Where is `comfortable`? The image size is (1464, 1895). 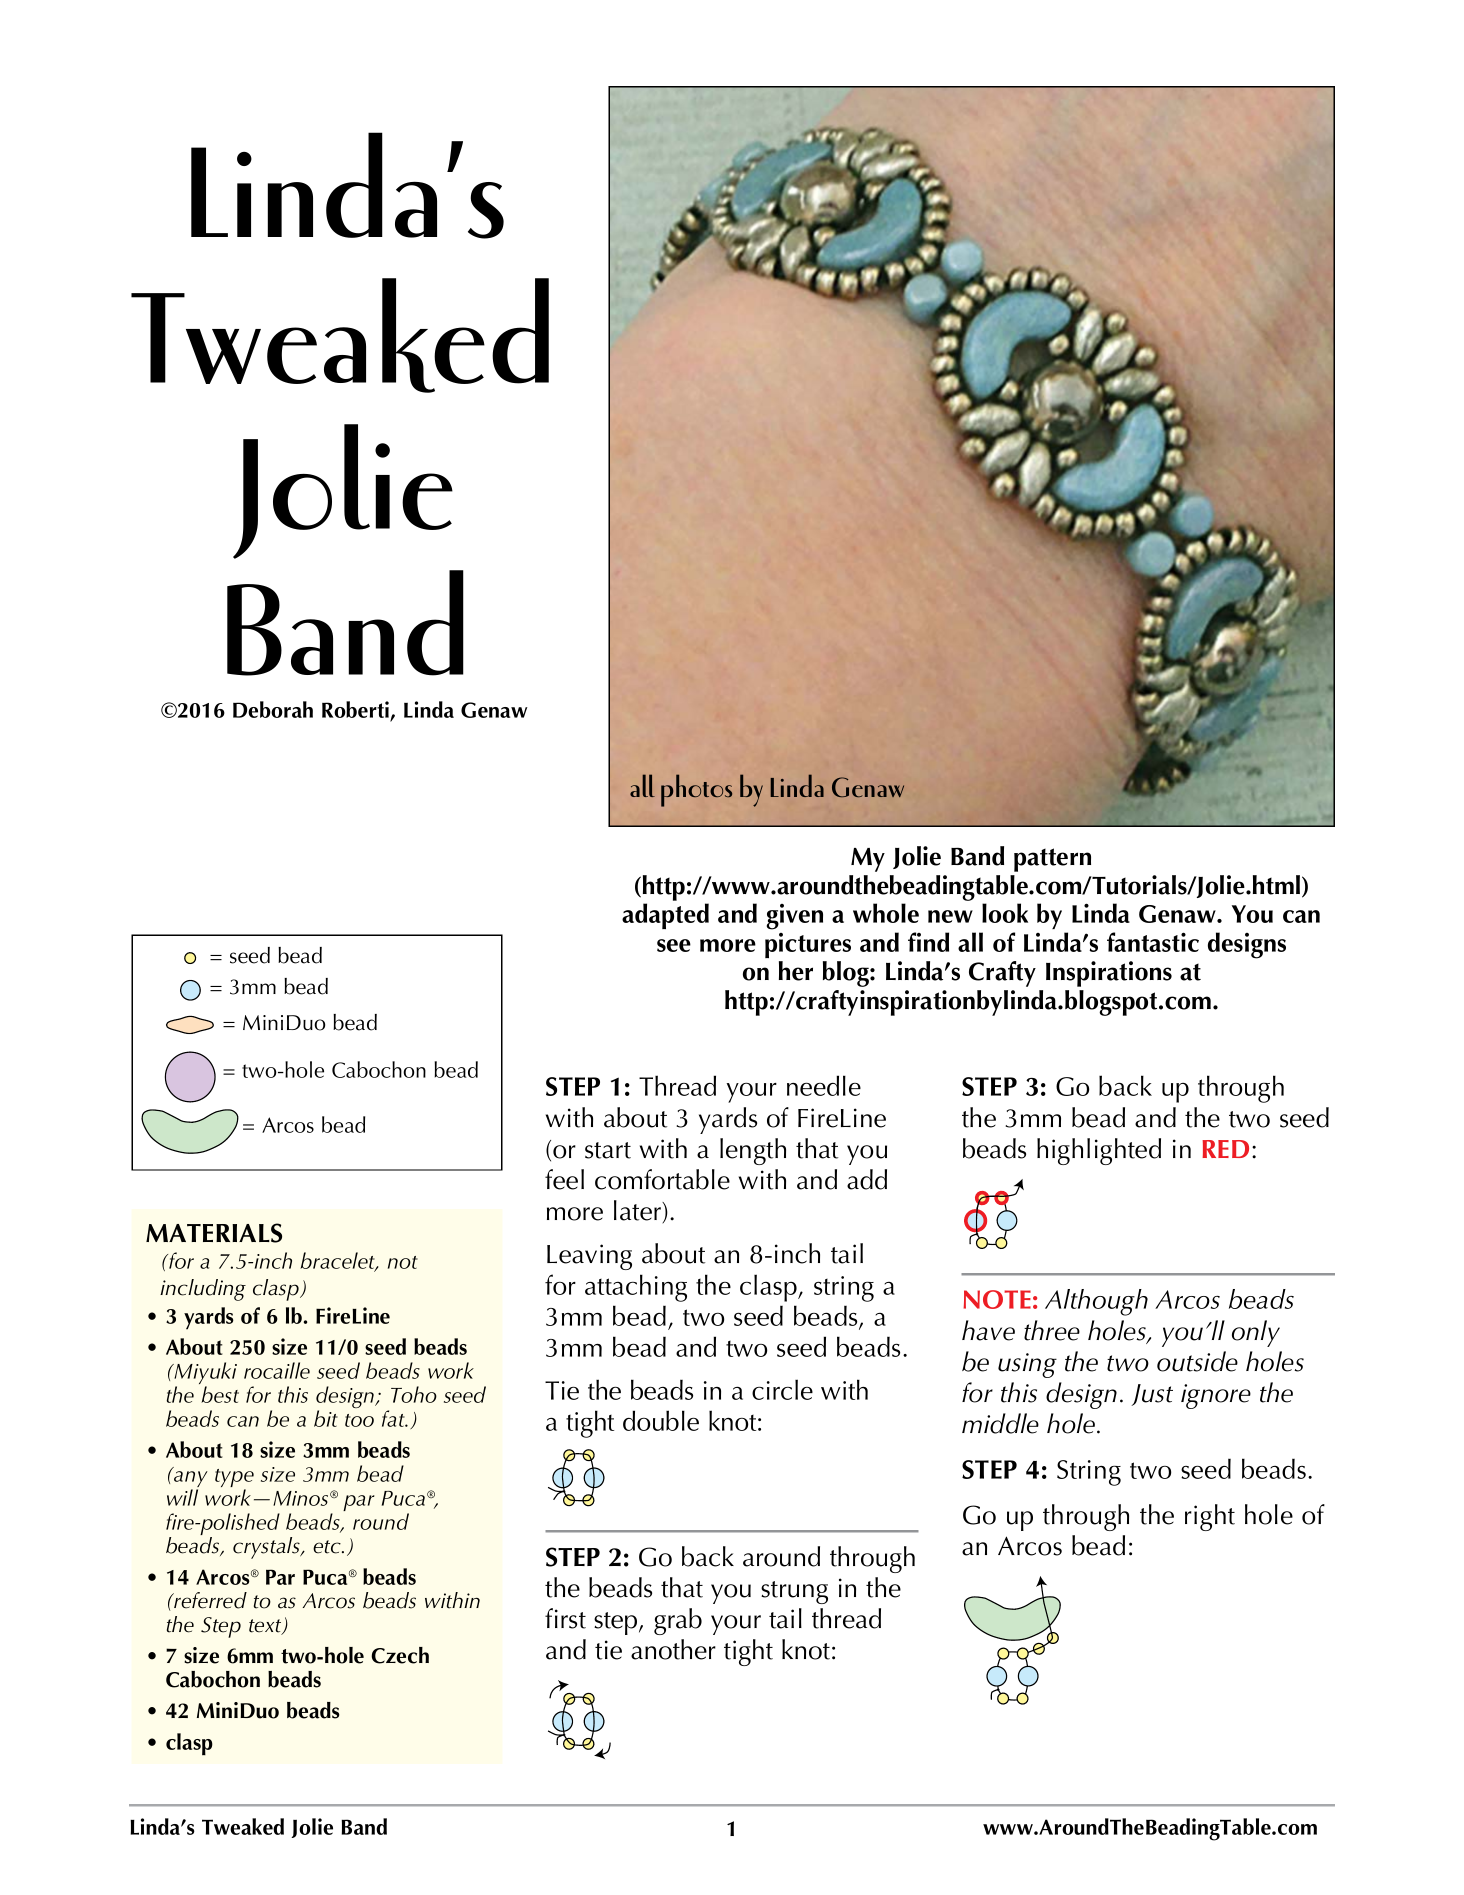
comfortable is located at coordinates (662, 1179).
